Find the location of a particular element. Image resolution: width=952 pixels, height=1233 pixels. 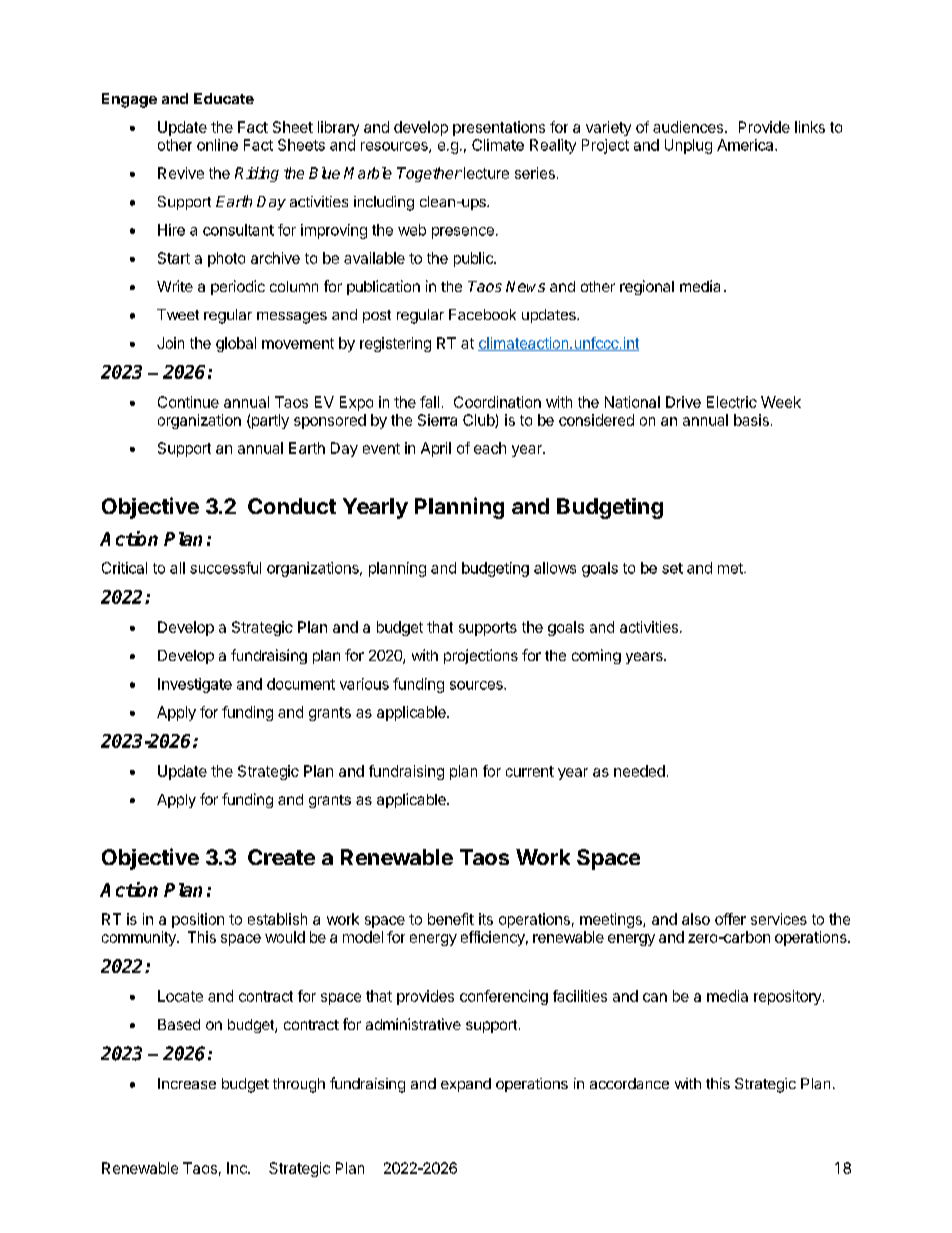

Continue is located at coordinates (188, 402).
